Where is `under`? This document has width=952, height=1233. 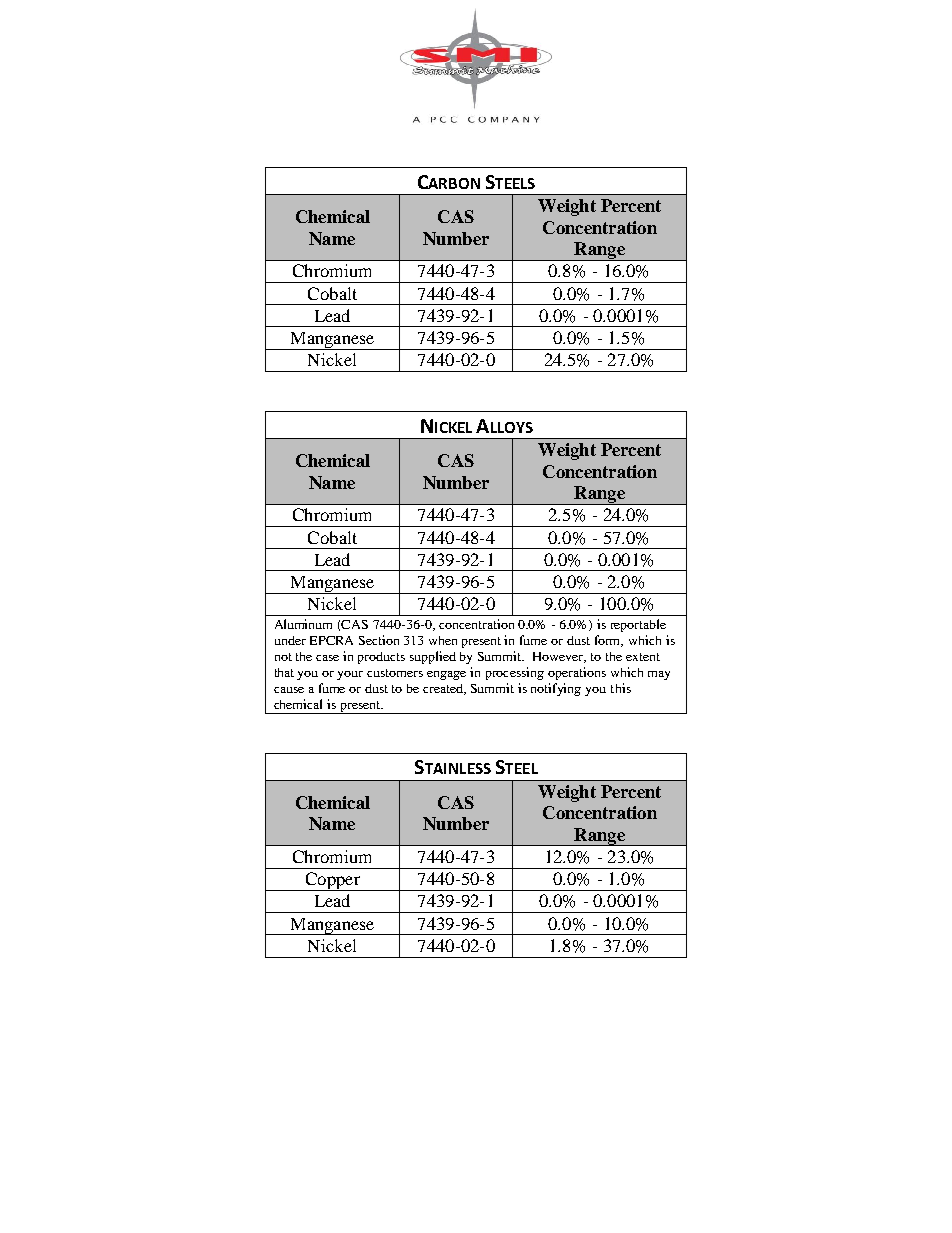
under is located at coordinates (290, 640).
